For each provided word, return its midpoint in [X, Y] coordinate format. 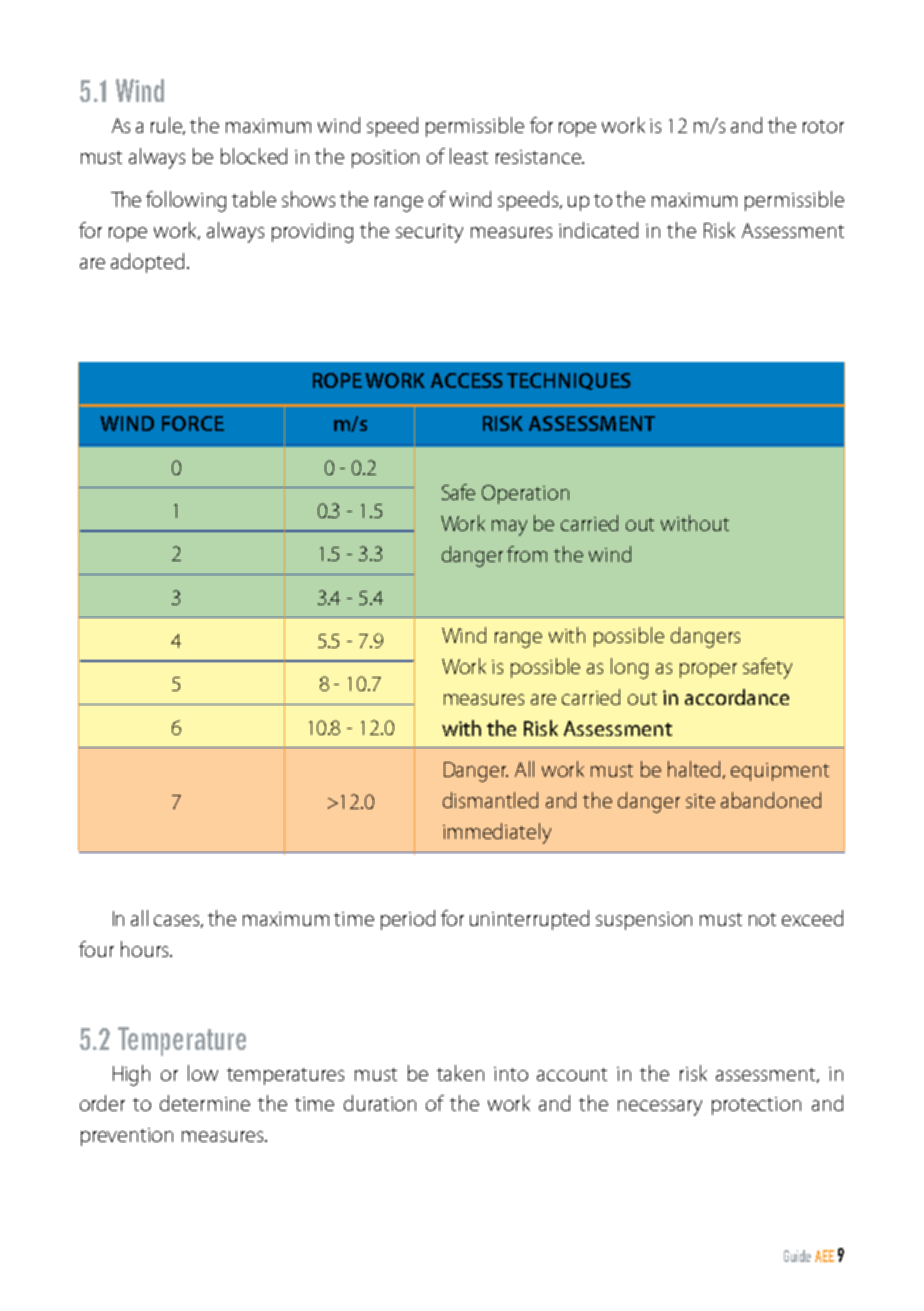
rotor [823, 126]
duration [380, 1103]
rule [168, 126]
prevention [127, 1137]
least [469, 156]
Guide [797, 1256]
